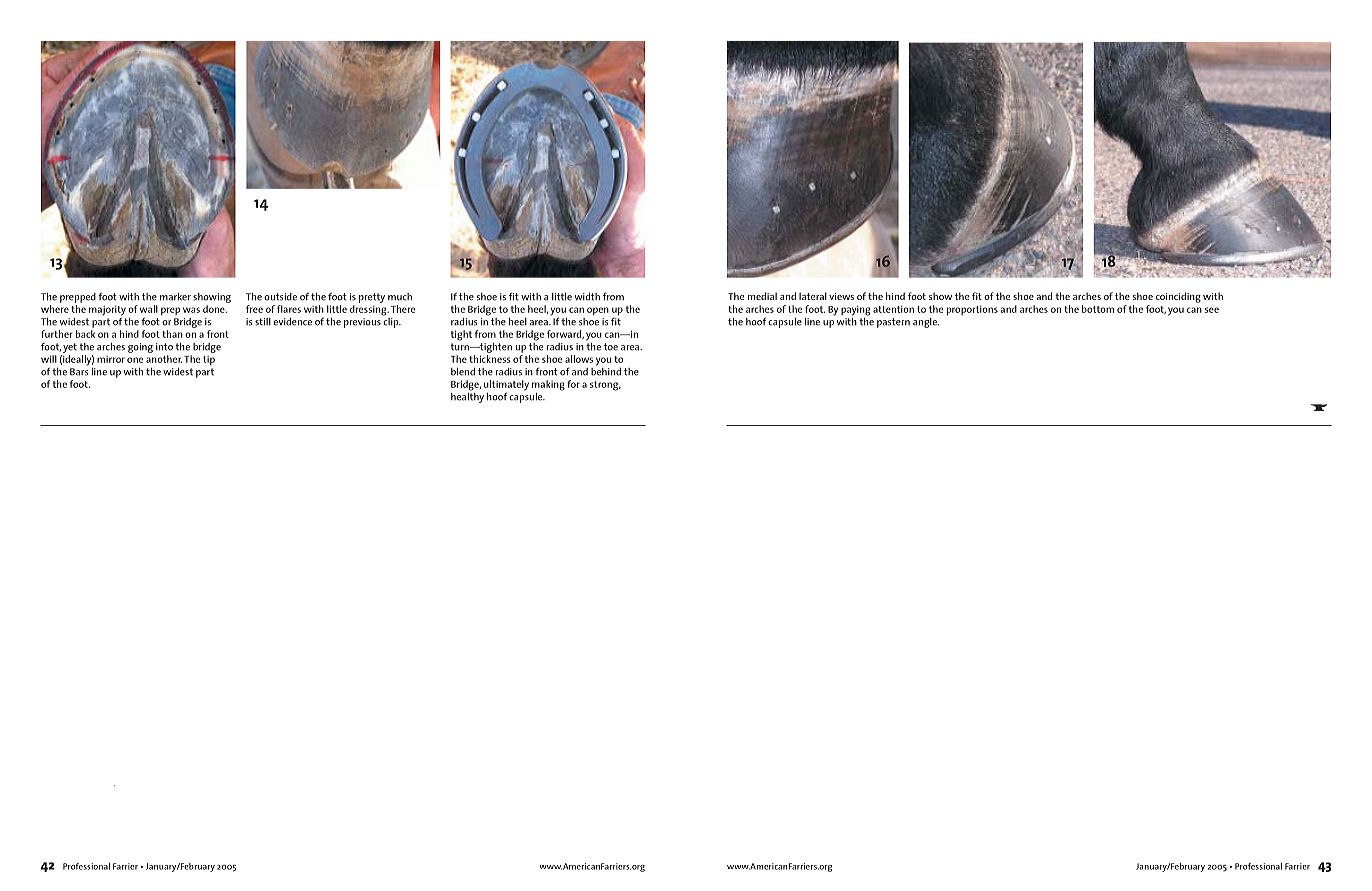 This page has height=891, width=1372. I want to click on width, so click(587, 297).
